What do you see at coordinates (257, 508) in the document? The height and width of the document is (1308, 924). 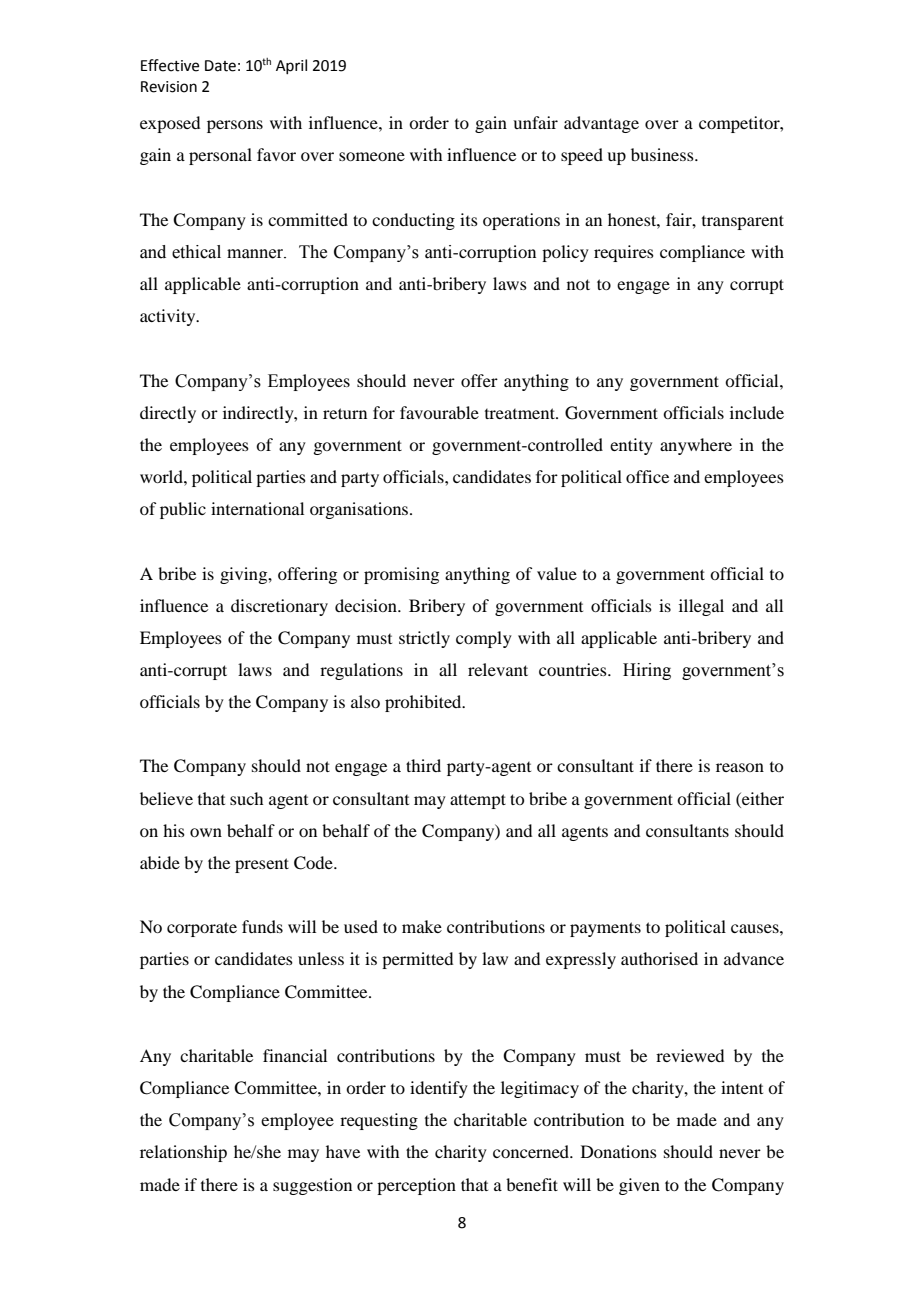 I see `international` at bounding box center [257, 508].
